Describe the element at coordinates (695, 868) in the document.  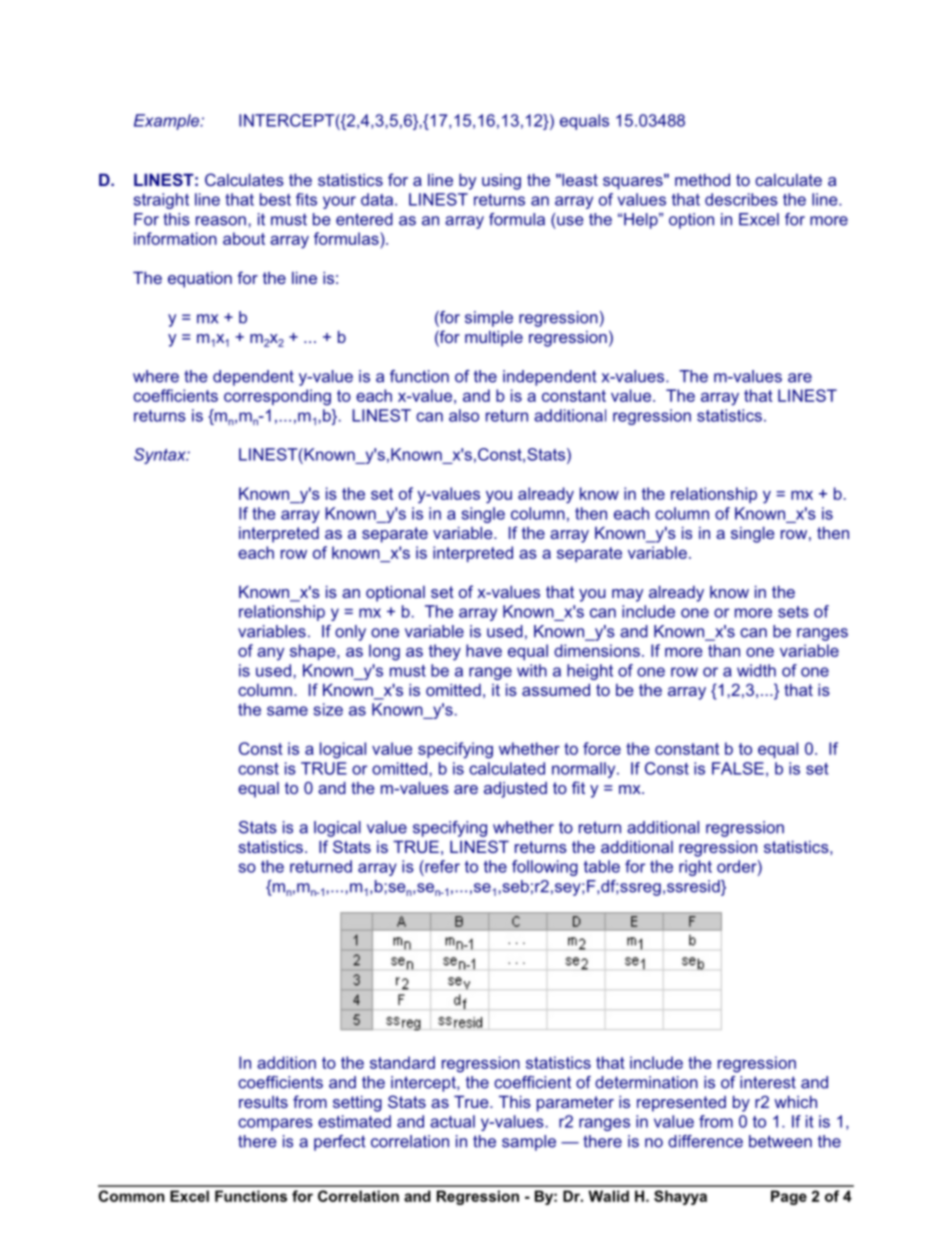
I see `right` at that location.
